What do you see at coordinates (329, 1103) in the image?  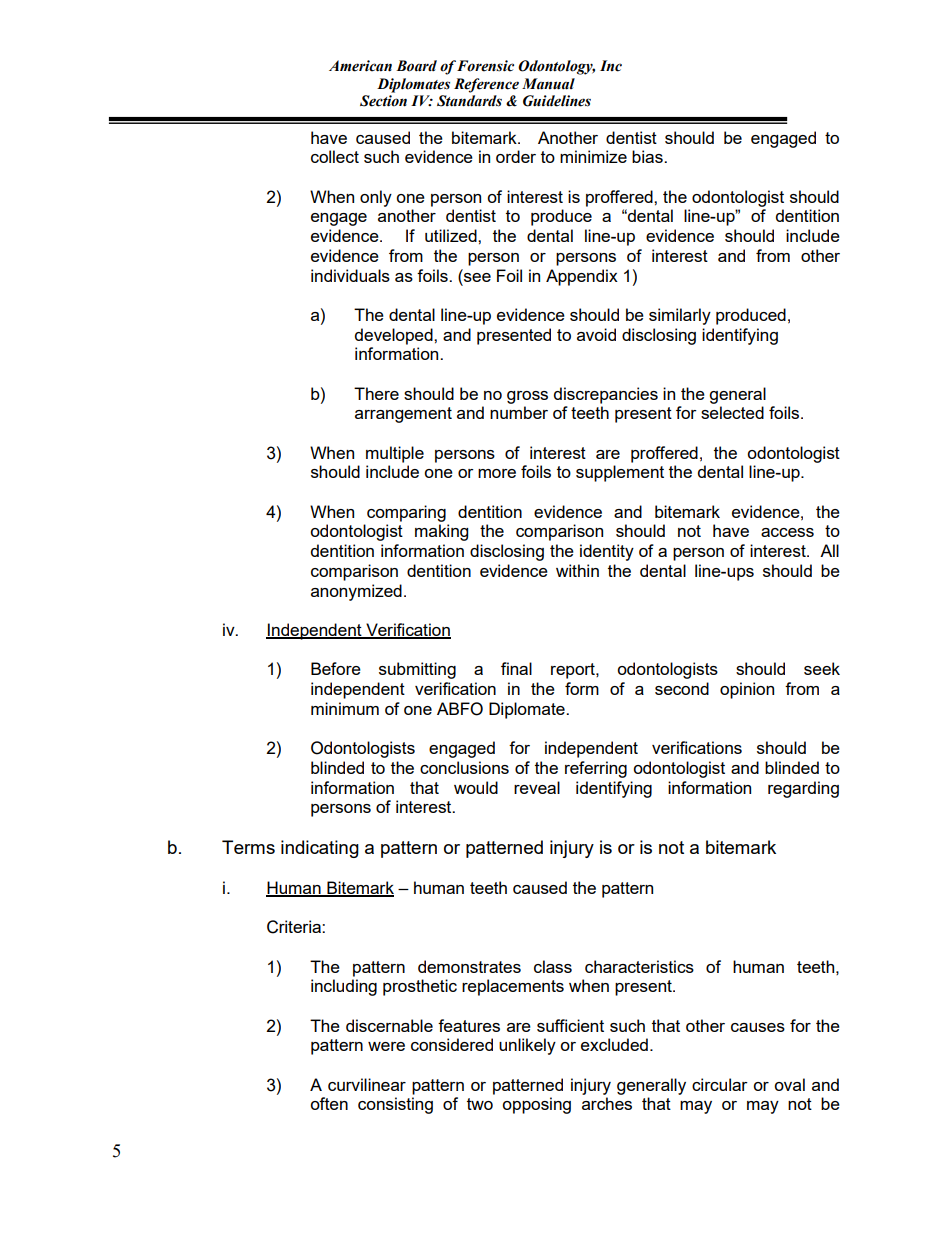 I see `often` at bounding box center [329, 1103].
